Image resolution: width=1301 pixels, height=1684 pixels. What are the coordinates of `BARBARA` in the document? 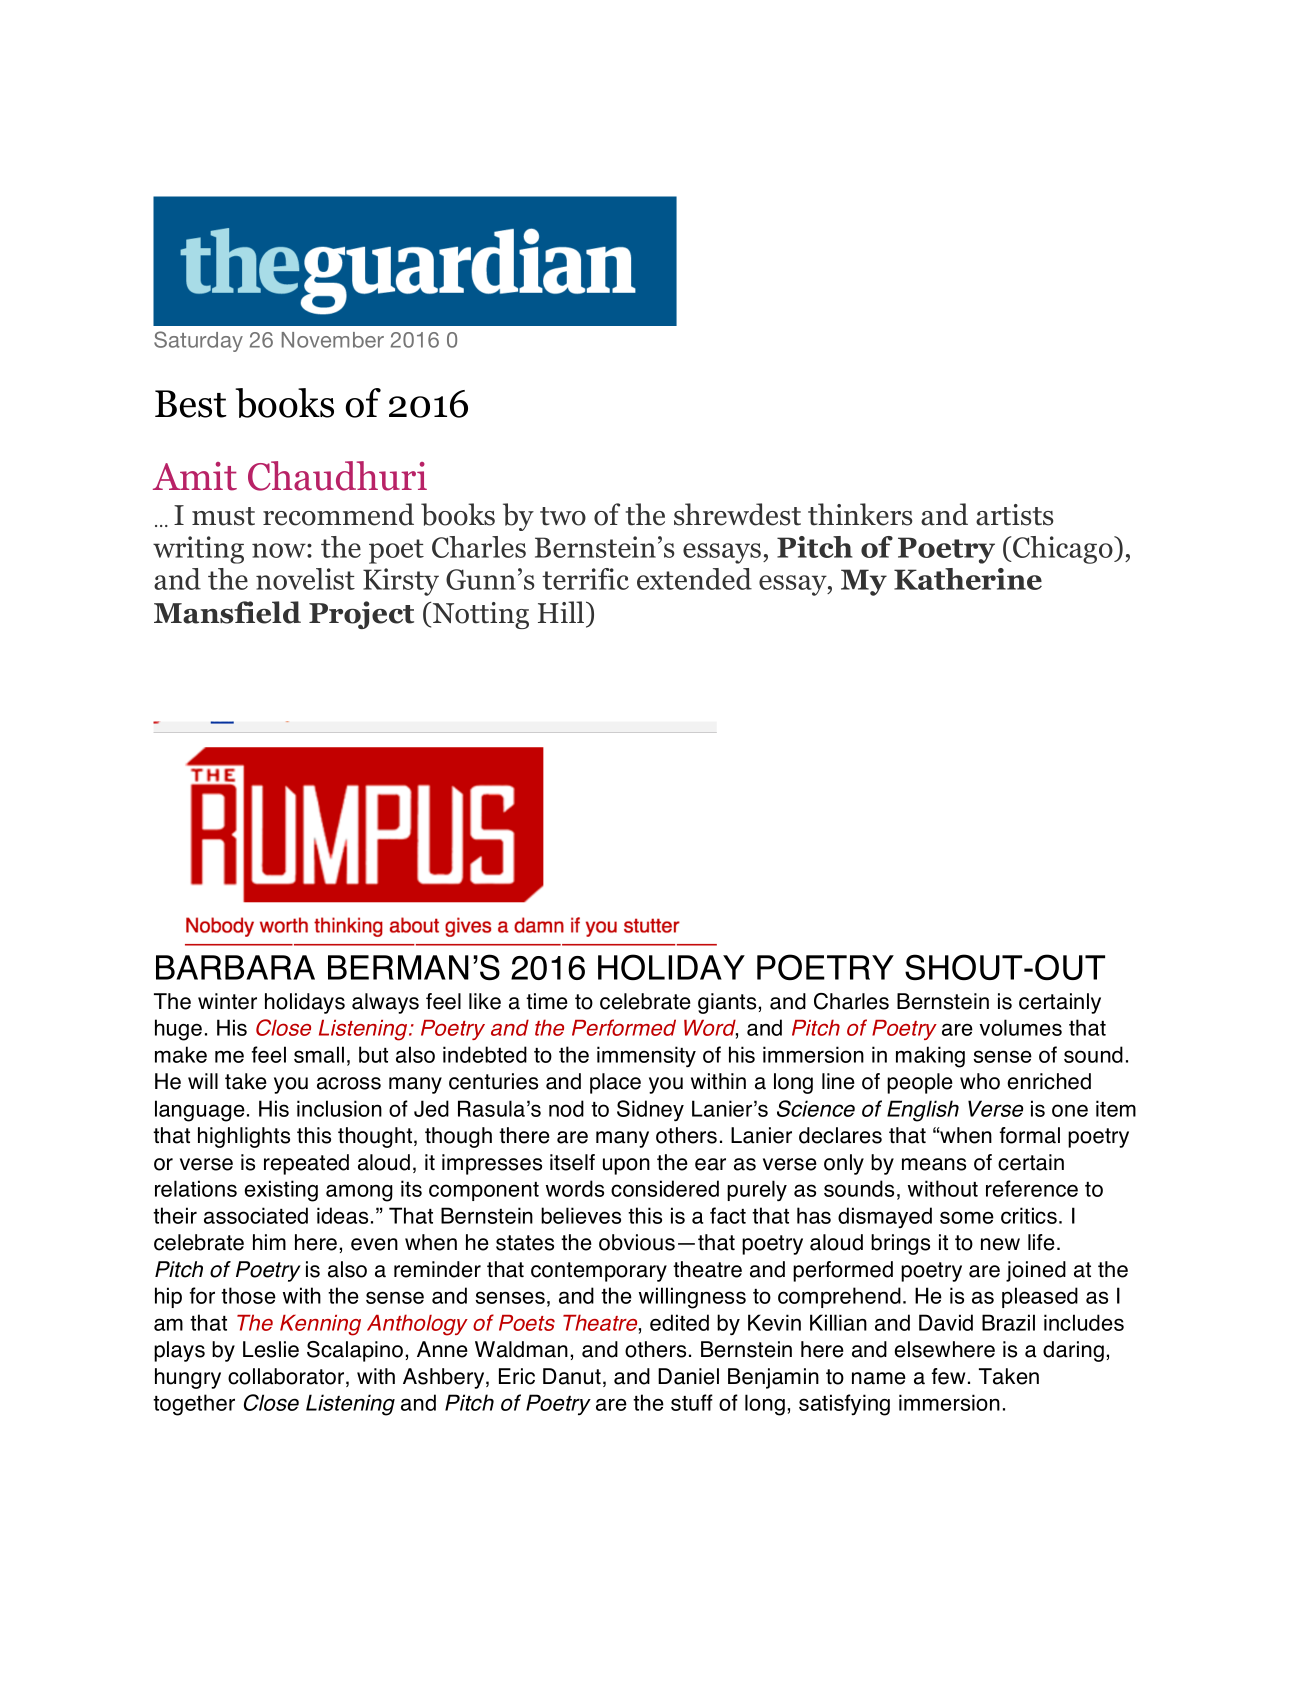 It's located at (235, 967).
